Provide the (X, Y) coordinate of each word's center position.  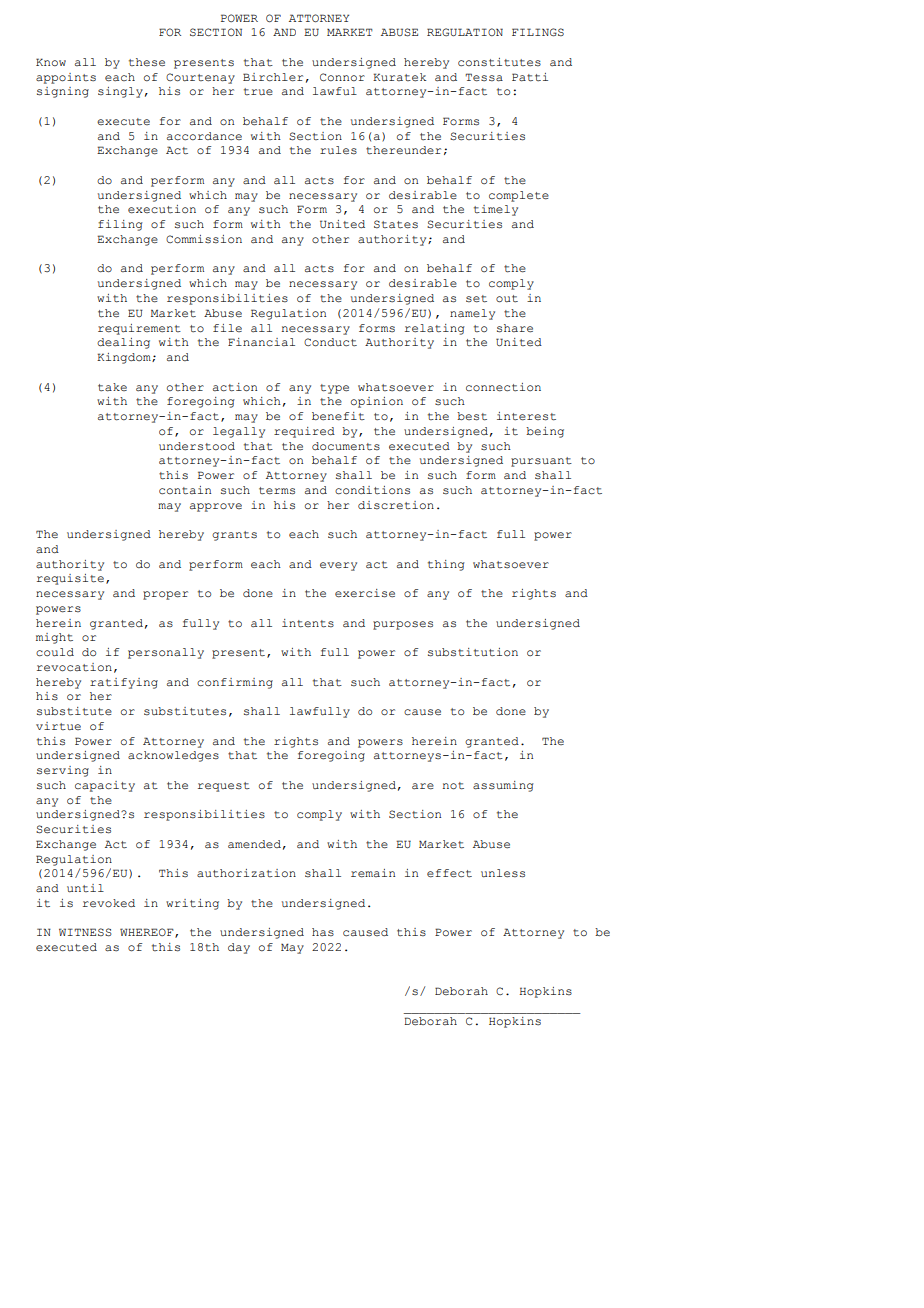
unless (503, 873)
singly (120, 92)
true (258, 92)
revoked (109, 903)
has (323, 932)
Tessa (484, 77)
